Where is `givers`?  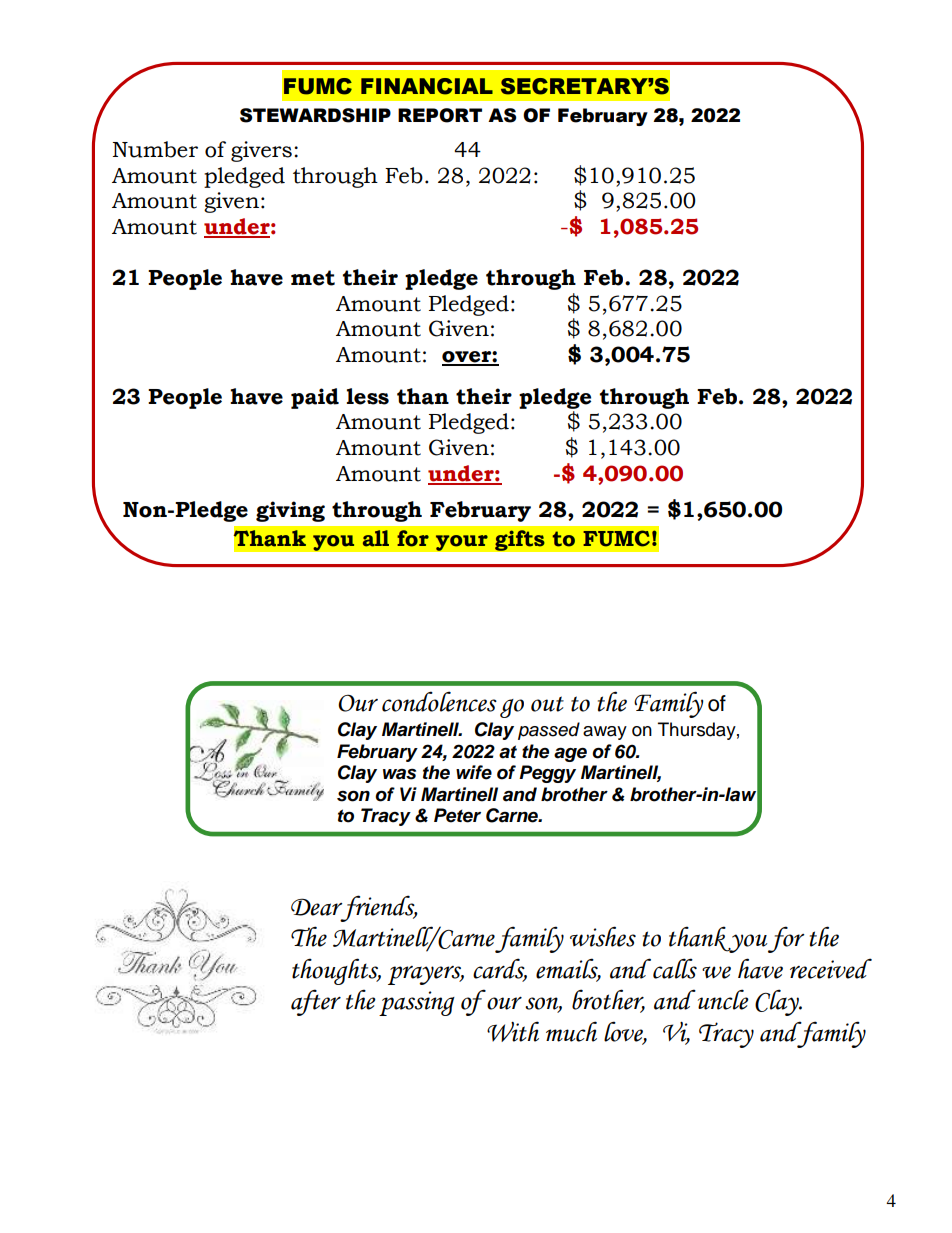 givers is located at coordinates (261, 151).
